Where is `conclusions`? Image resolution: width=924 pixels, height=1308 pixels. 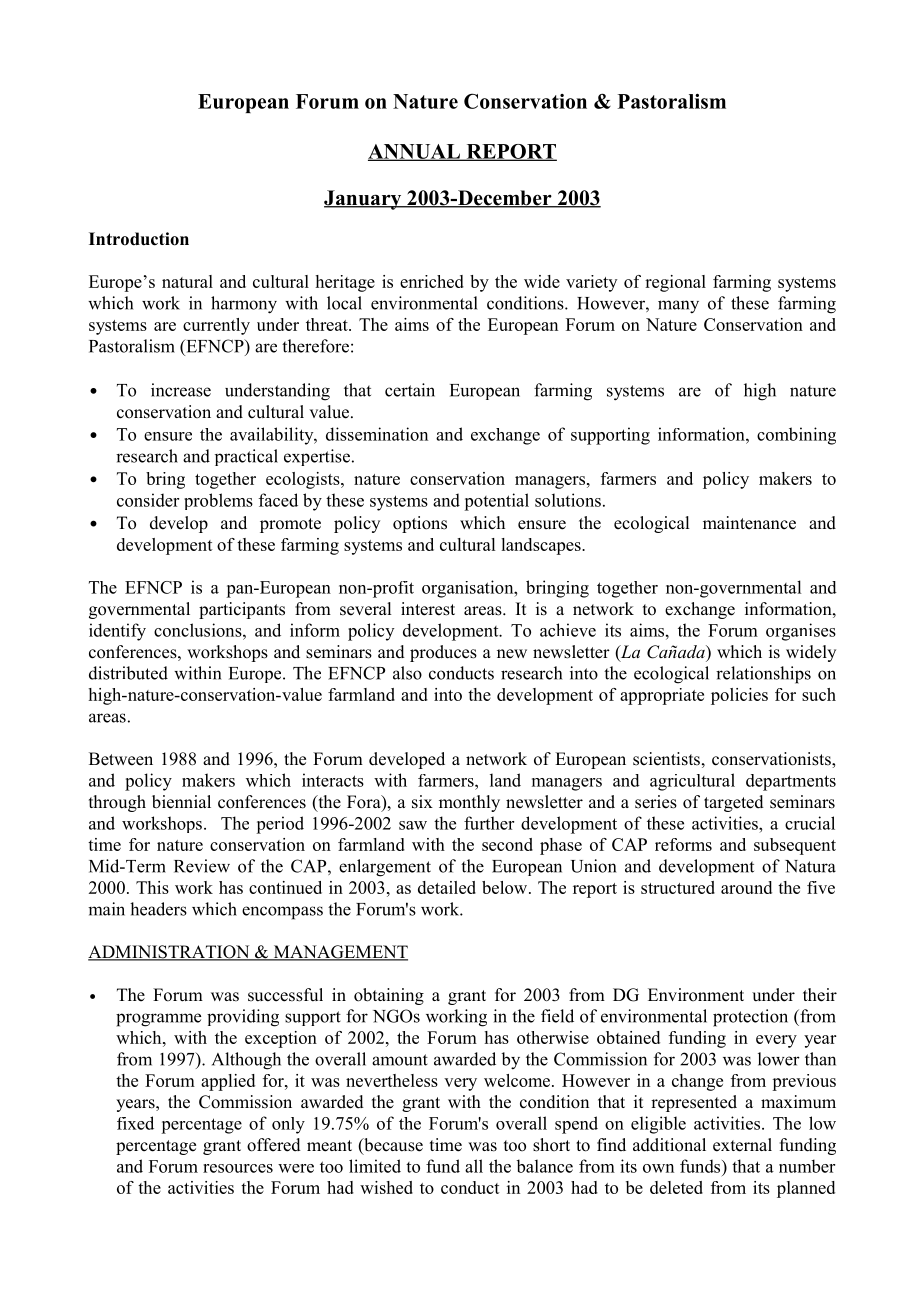 conclusions is located at coordinates (199, 630).
